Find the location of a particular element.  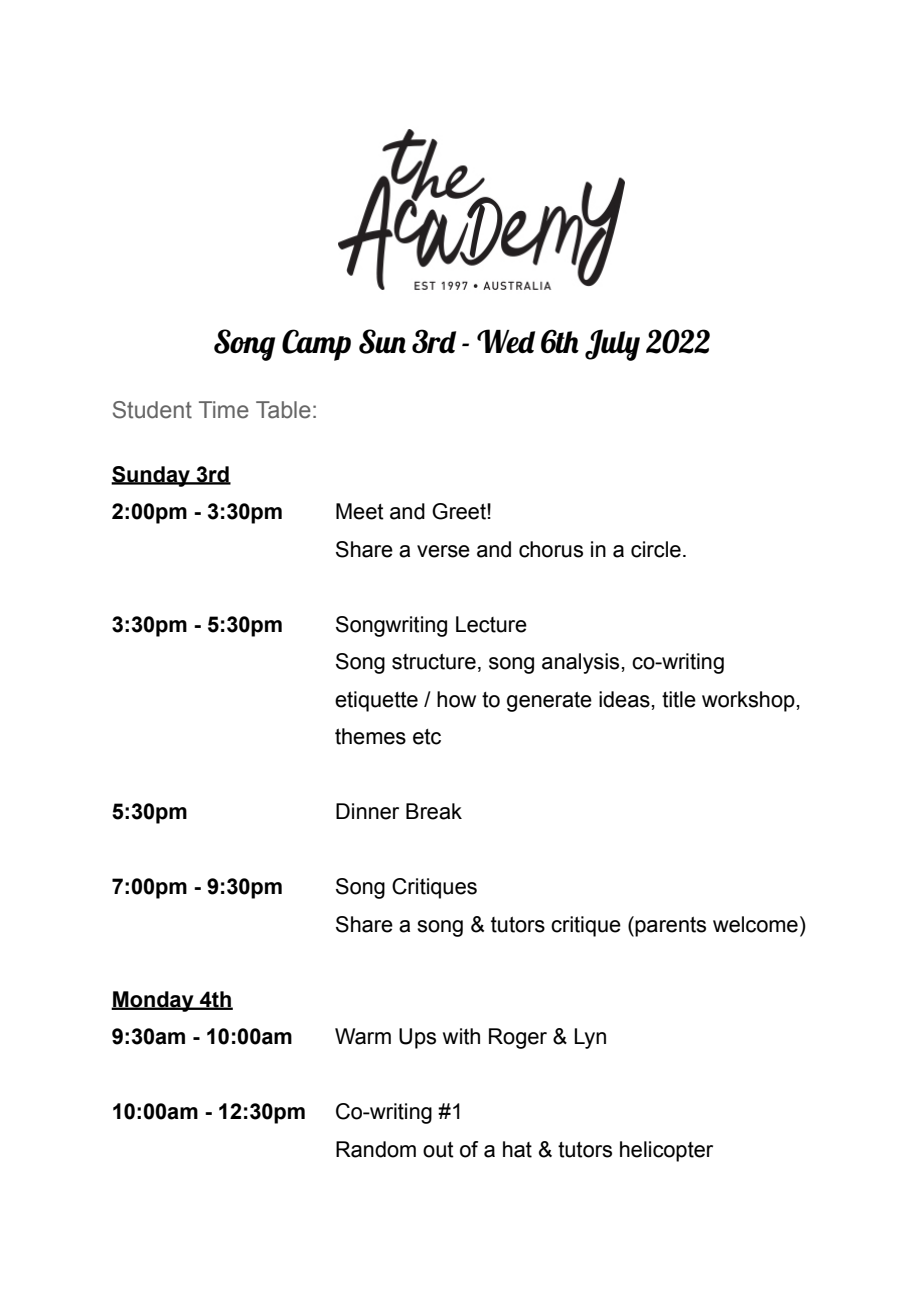

Time is located at coordinates (224, 410).
